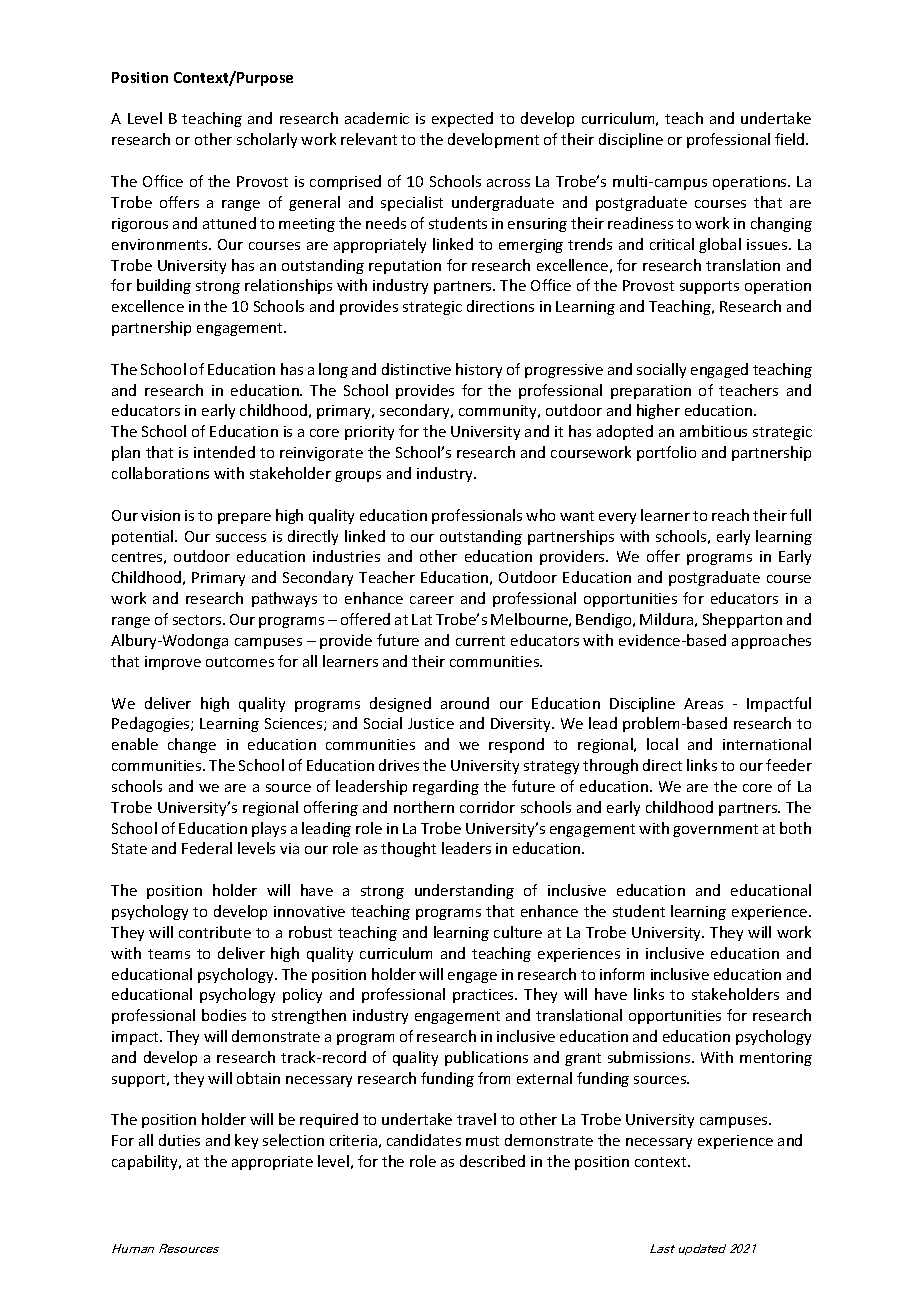 Image resolution: width=924 pixels, height=1308 pixels. Describe the element at coordinates (771, 641) in the document. I see `approaches` at that location.
